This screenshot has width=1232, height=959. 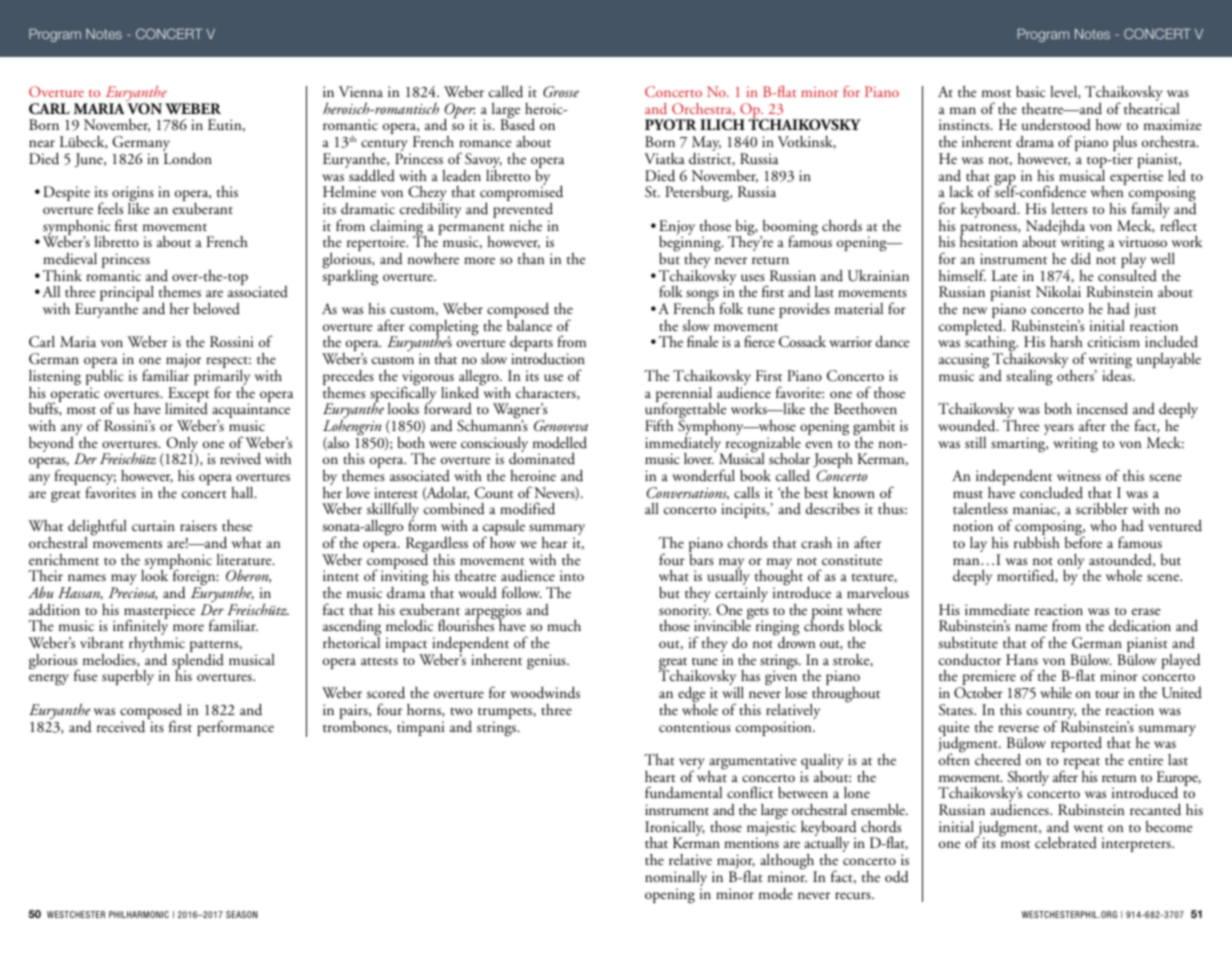 What do you see at coordinates (572, 575) in the screenshot?
I see `into` at bounding box center [572, 575].
